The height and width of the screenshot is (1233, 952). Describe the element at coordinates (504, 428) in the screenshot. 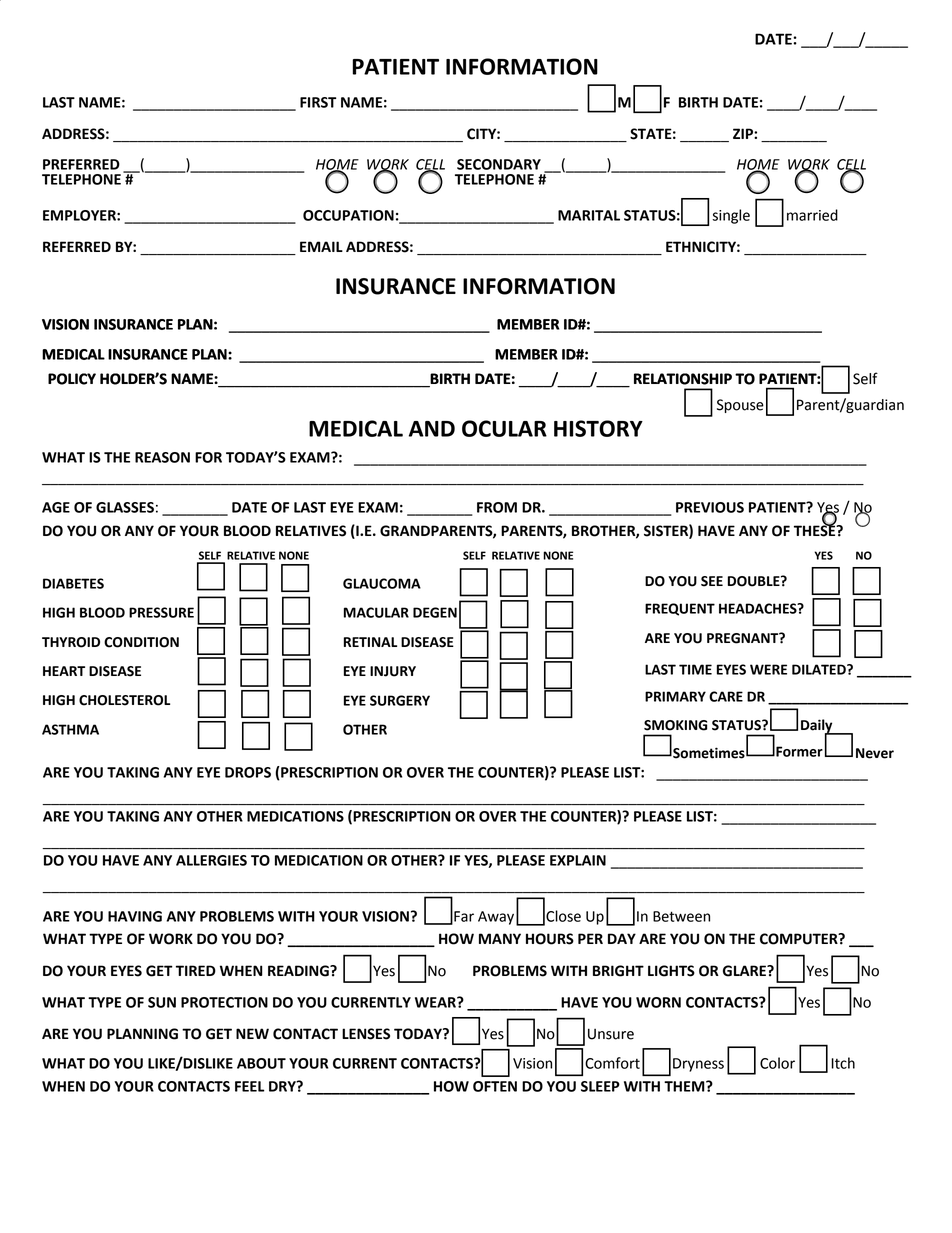

I see `OCULAR` at that location.
